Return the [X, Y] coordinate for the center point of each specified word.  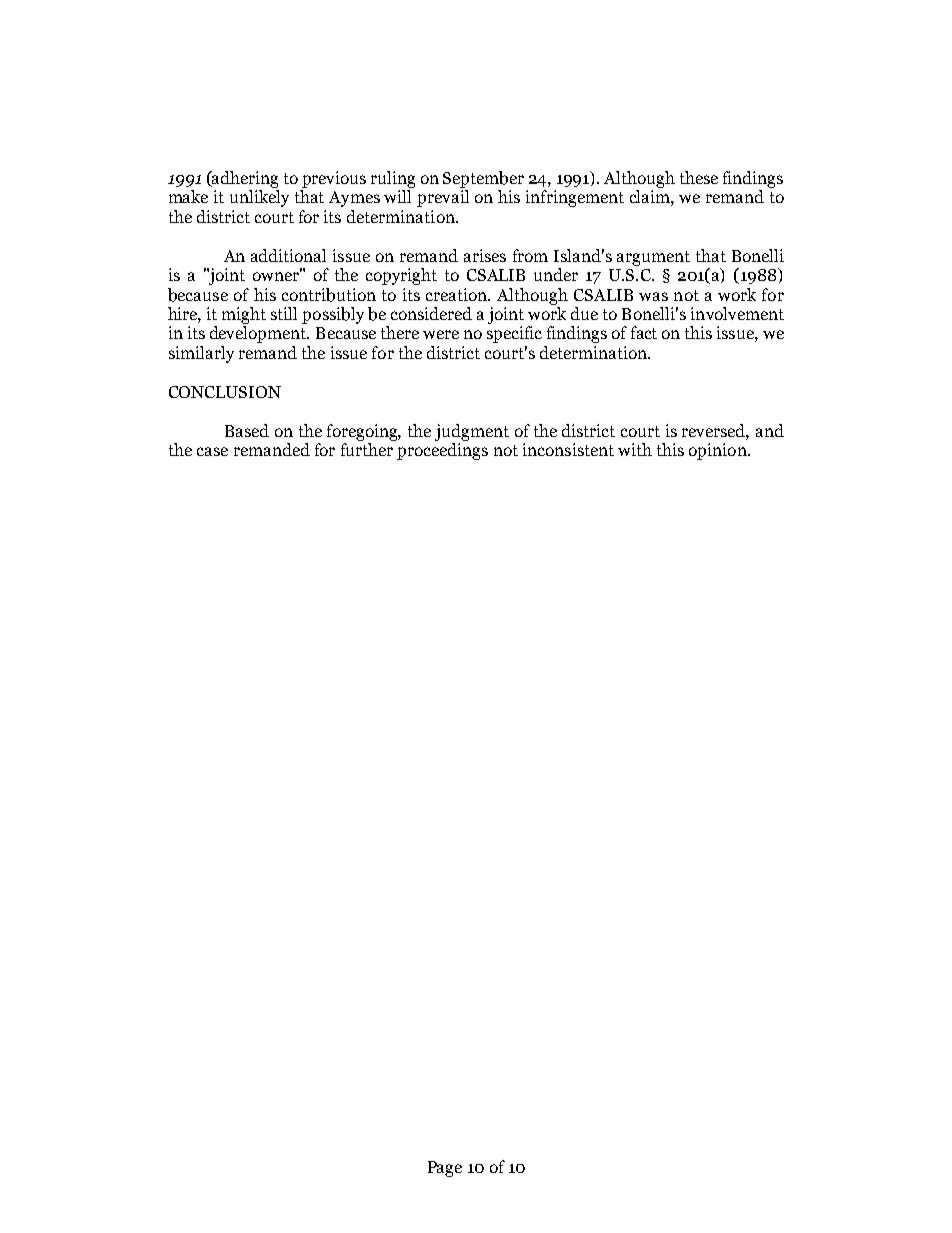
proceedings [442, 451]
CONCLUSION [225, 392]
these [699, 177]
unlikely [259, 198]
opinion [719, 451]
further [367, 449]
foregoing [364, 432]
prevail [443, 198]
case [212, 451]
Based [247, 430]
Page [445, 1169]
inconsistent [568, 449]
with [635, 449]
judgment [472, 432]
